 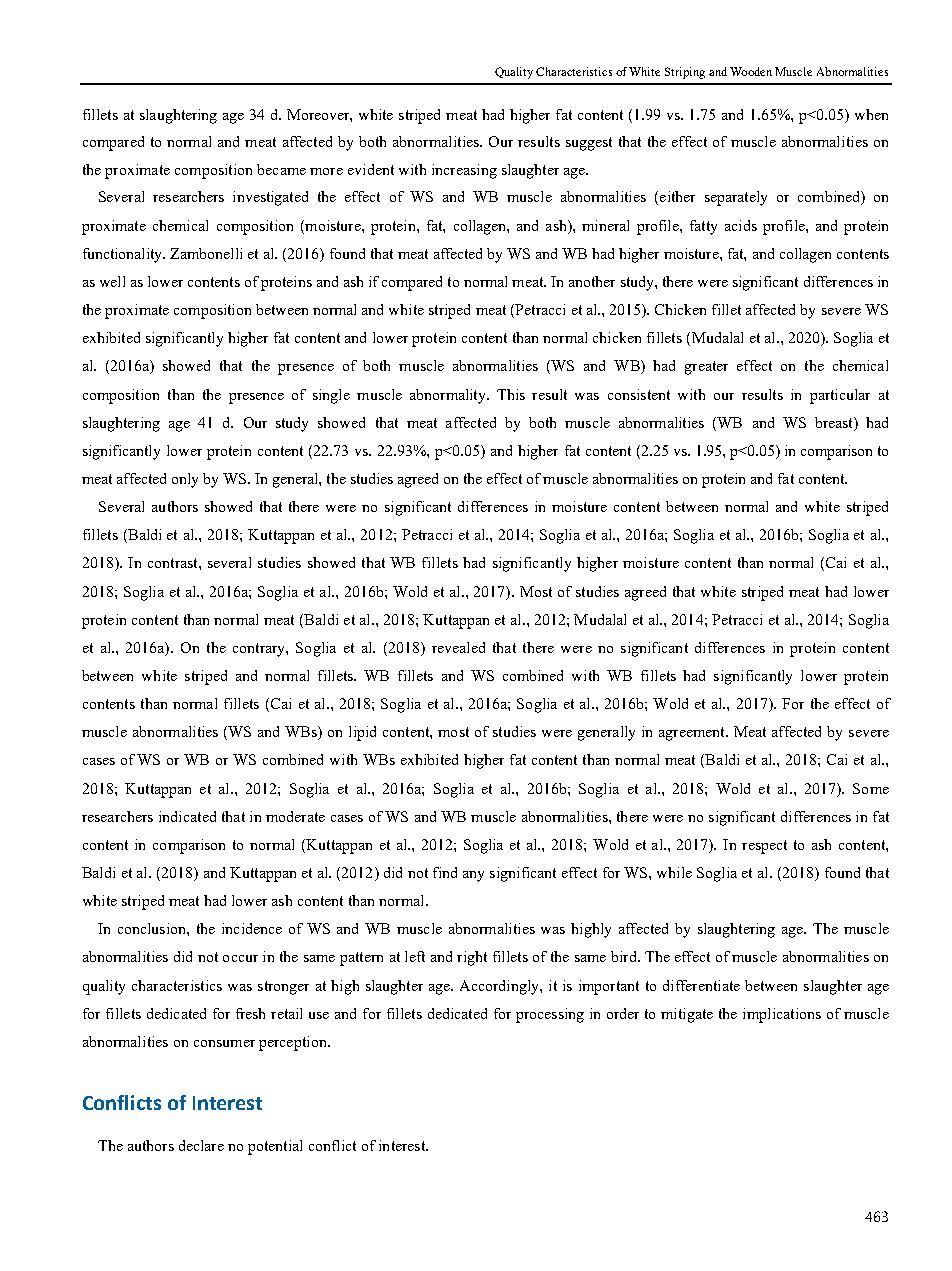 What do you see at coordinates (511, 394) in the screenshot?
I see `This` at bounding box center [511, 394].
